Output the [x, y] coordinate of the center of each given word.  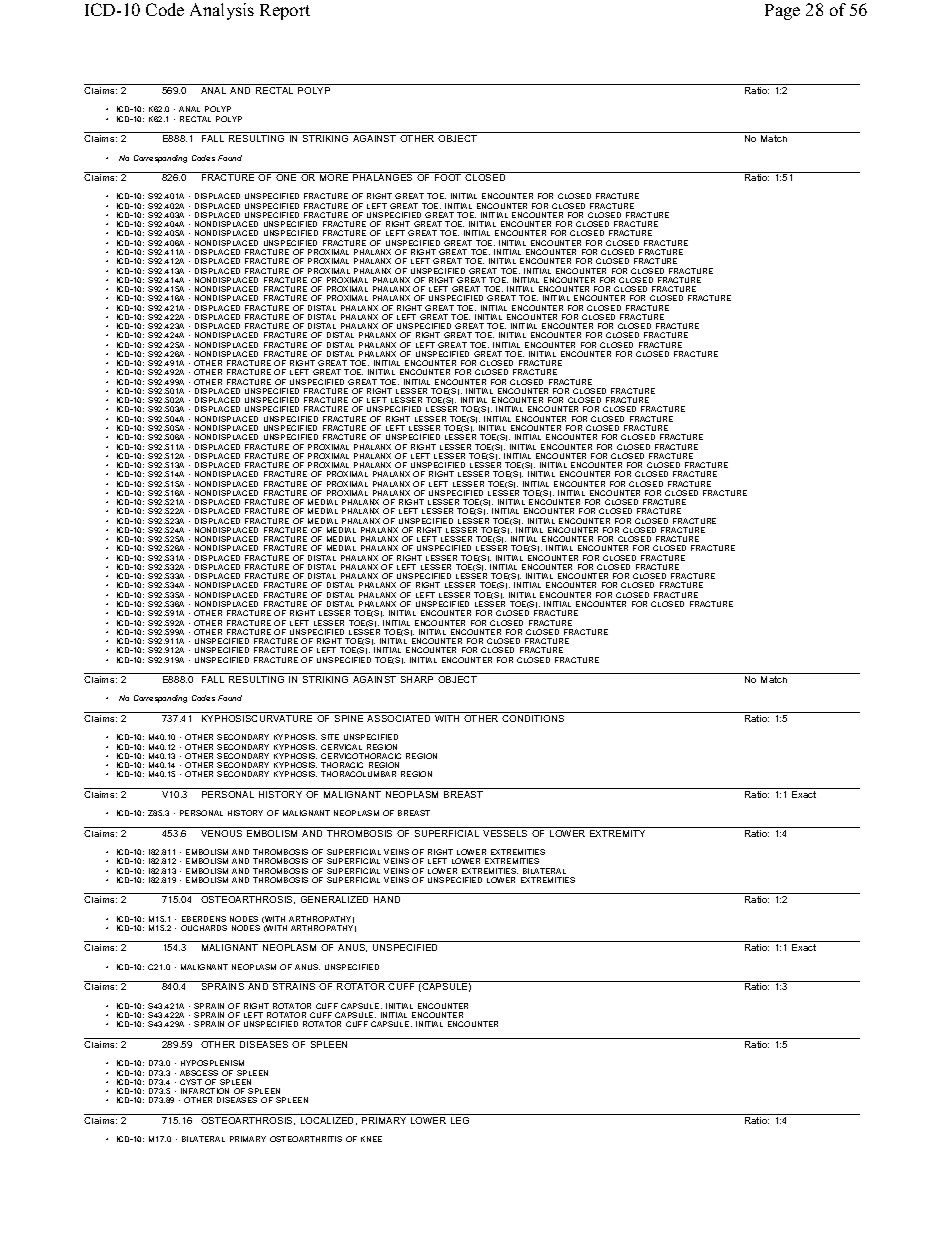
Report [285, 12]
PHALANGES [383, 176]
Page [782, 12]
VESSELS [505, 833]
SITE [330, 737]
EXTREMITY [617, 833]
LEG [460, 1120]
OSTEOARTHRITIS [306, 1139]
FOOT [448, 176]
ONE [286, 176]
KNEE [371, 1139]
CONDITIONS [533, 718]
